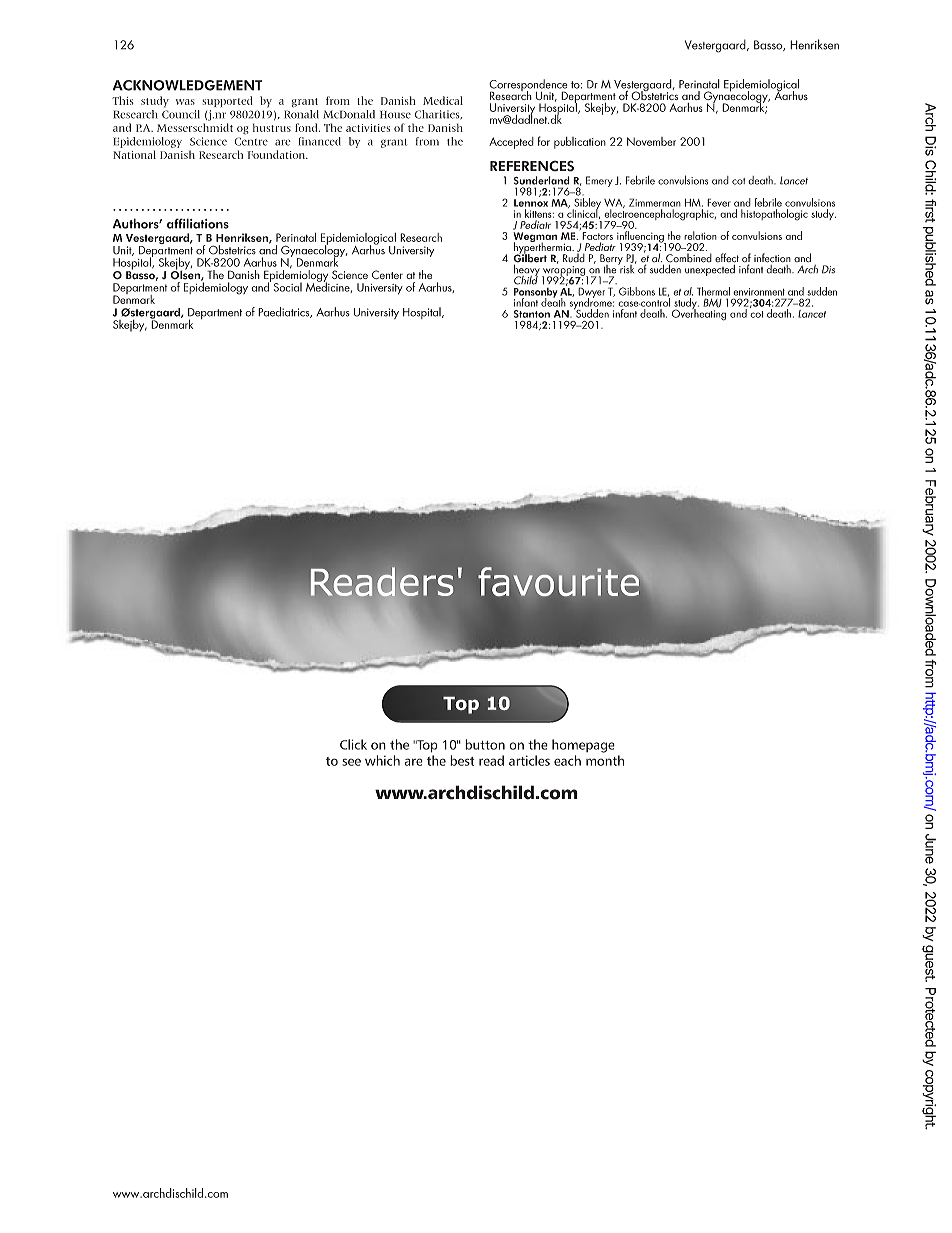 This screenshot has width=952, height=1233. Describe the element at coordinates (285, 312) in the screenshot. I see `Paediatrics` at that location.
